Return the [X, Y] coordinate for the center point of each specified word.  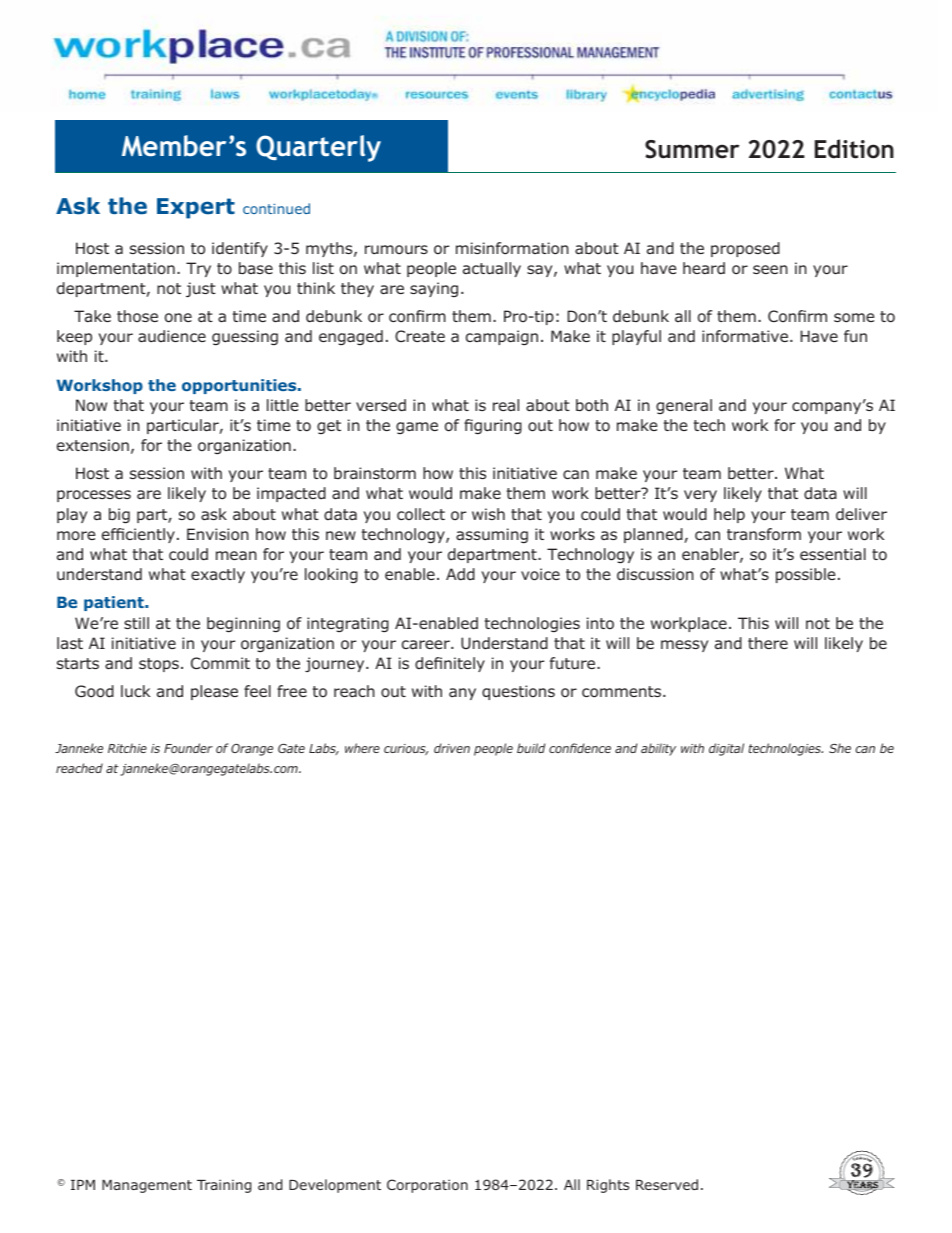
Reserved [667, 1184]
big [119, 515]
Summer [692, 149]
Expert [196, 208]
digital [726, 749]
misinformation [512, 248]
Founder [188, 748]
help [729, 515]
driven [452, 748]
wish [488, 514]
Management [147, 1186]
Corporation [427, 1186]
